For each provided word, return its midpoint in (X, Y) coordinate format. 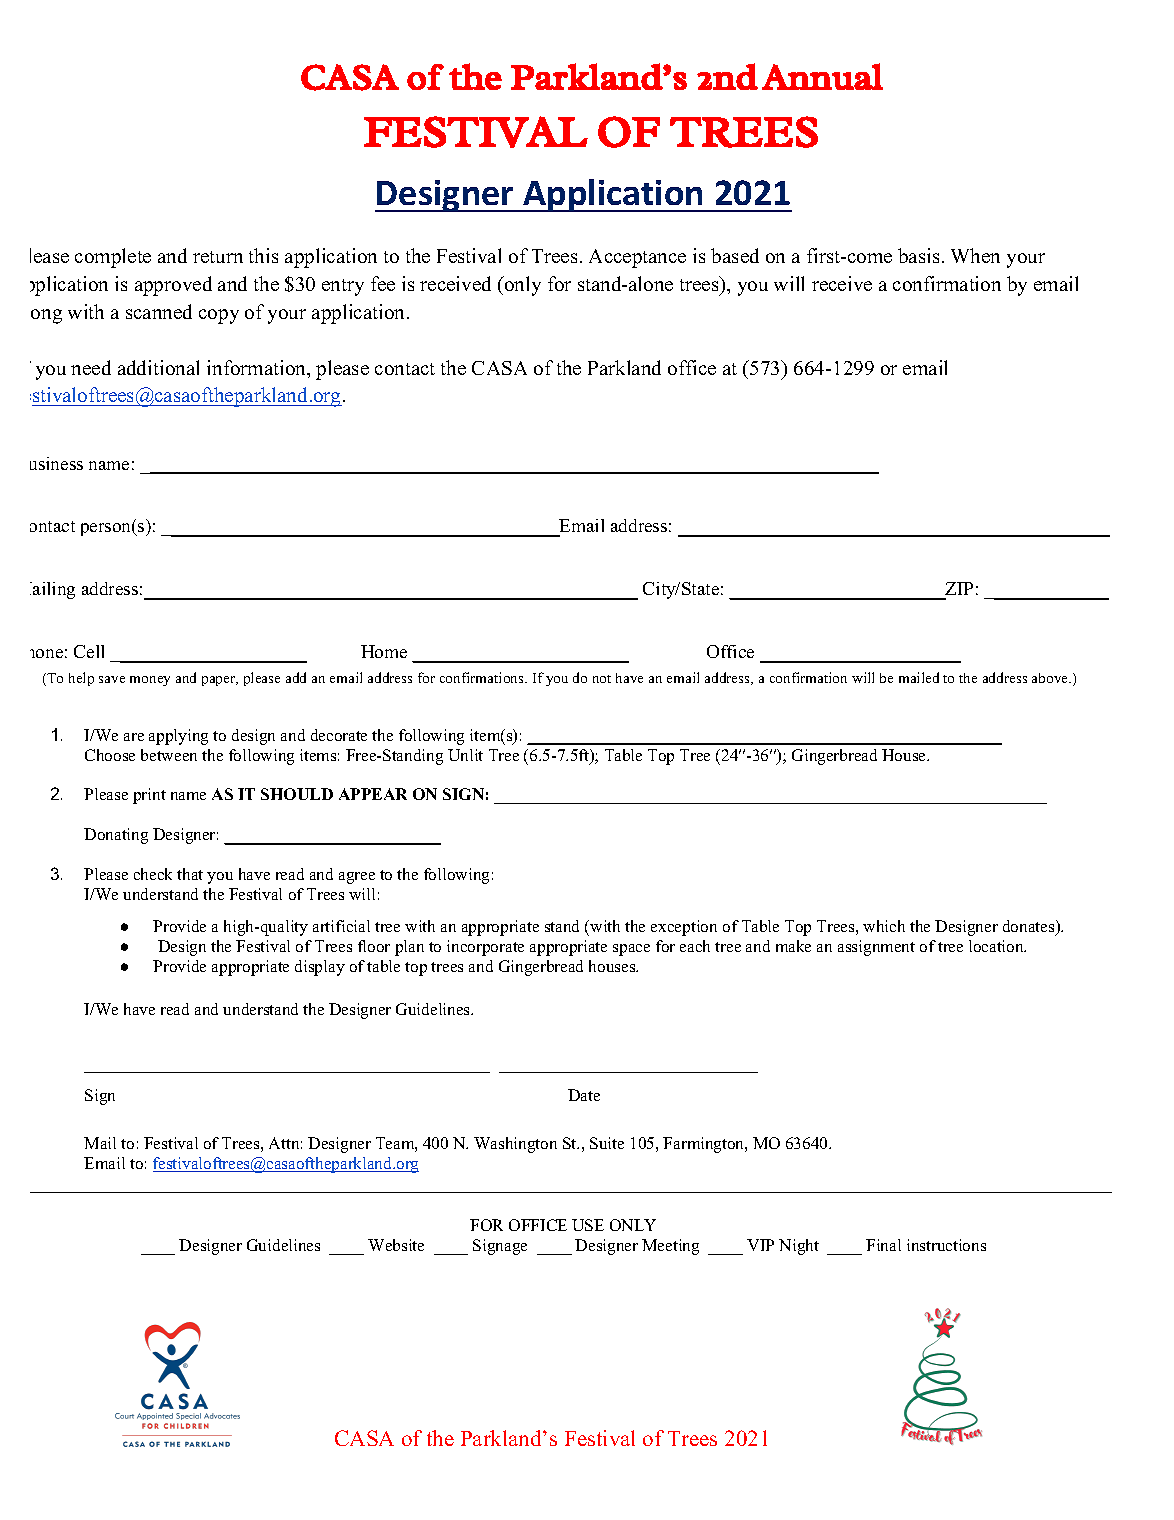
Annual (822, 76)
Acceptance (637, 258)
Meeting (670, 1247)
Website (396, 1245)
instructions (946, 1245)
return (218, 257)
